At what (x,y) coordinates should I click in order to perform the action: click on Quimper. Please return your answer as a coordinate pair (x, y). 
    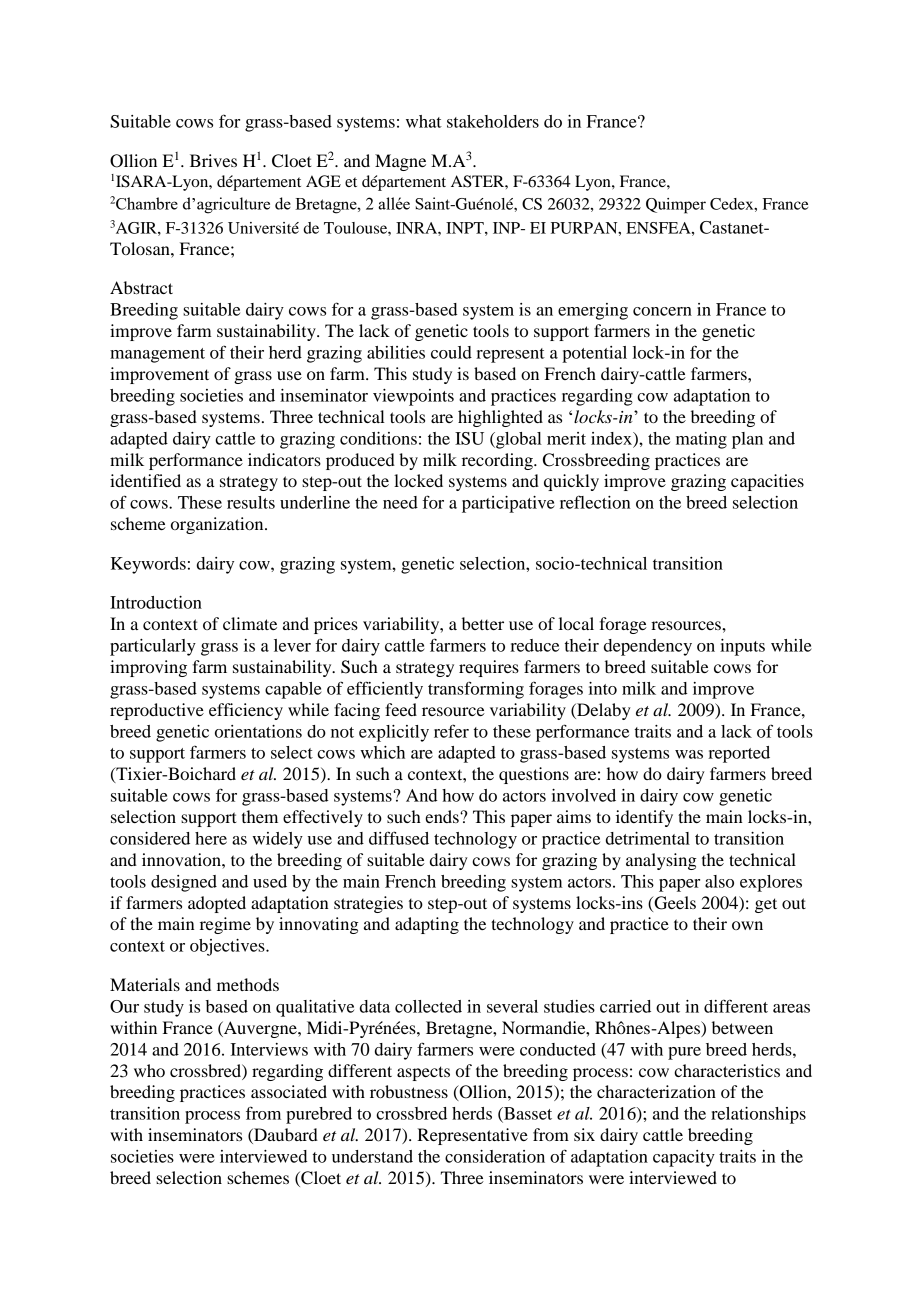
    Looking at the image, I should click on (676, 206).
